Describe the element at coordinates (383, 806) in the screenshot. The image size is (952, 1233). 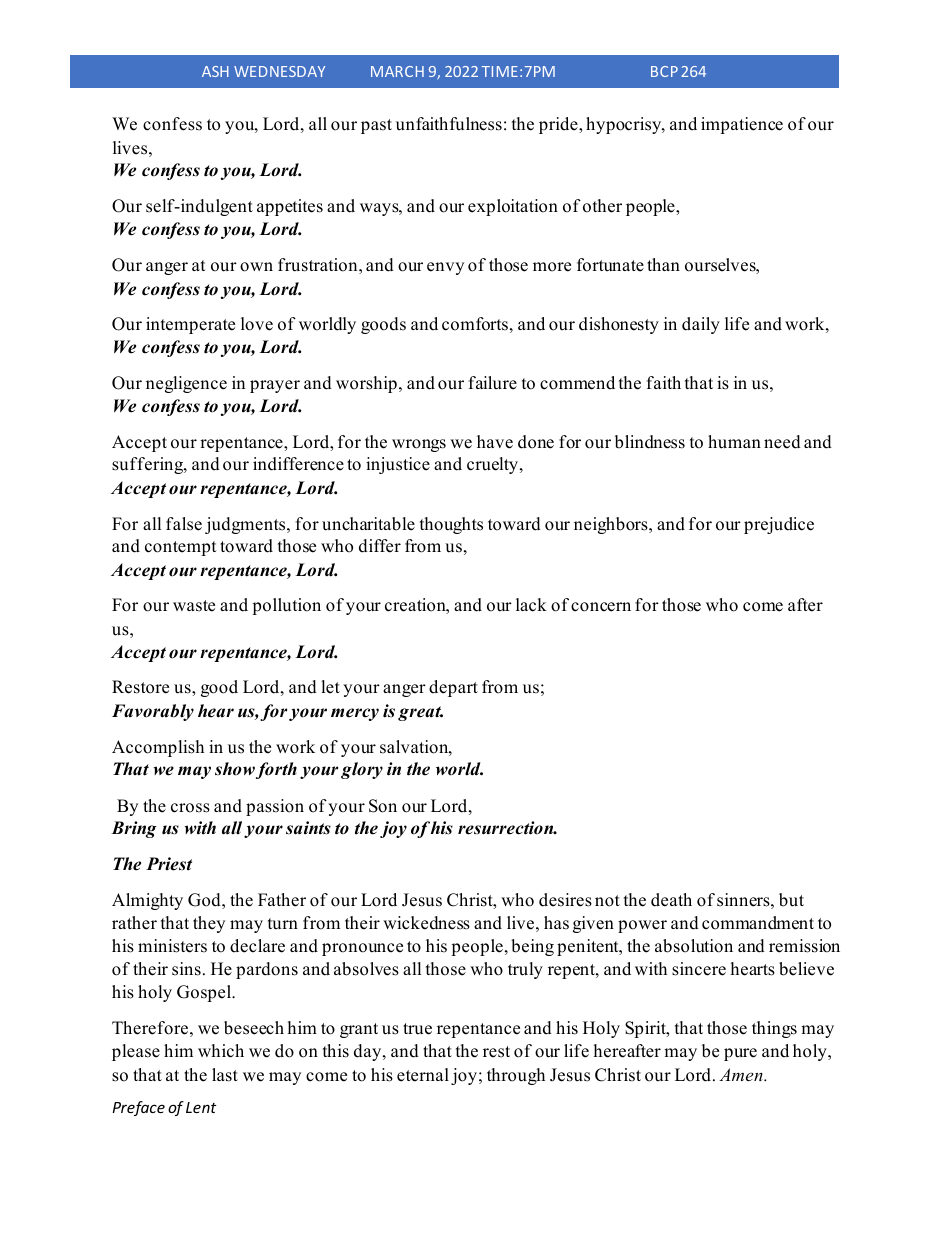
I see `Son` at that location.
